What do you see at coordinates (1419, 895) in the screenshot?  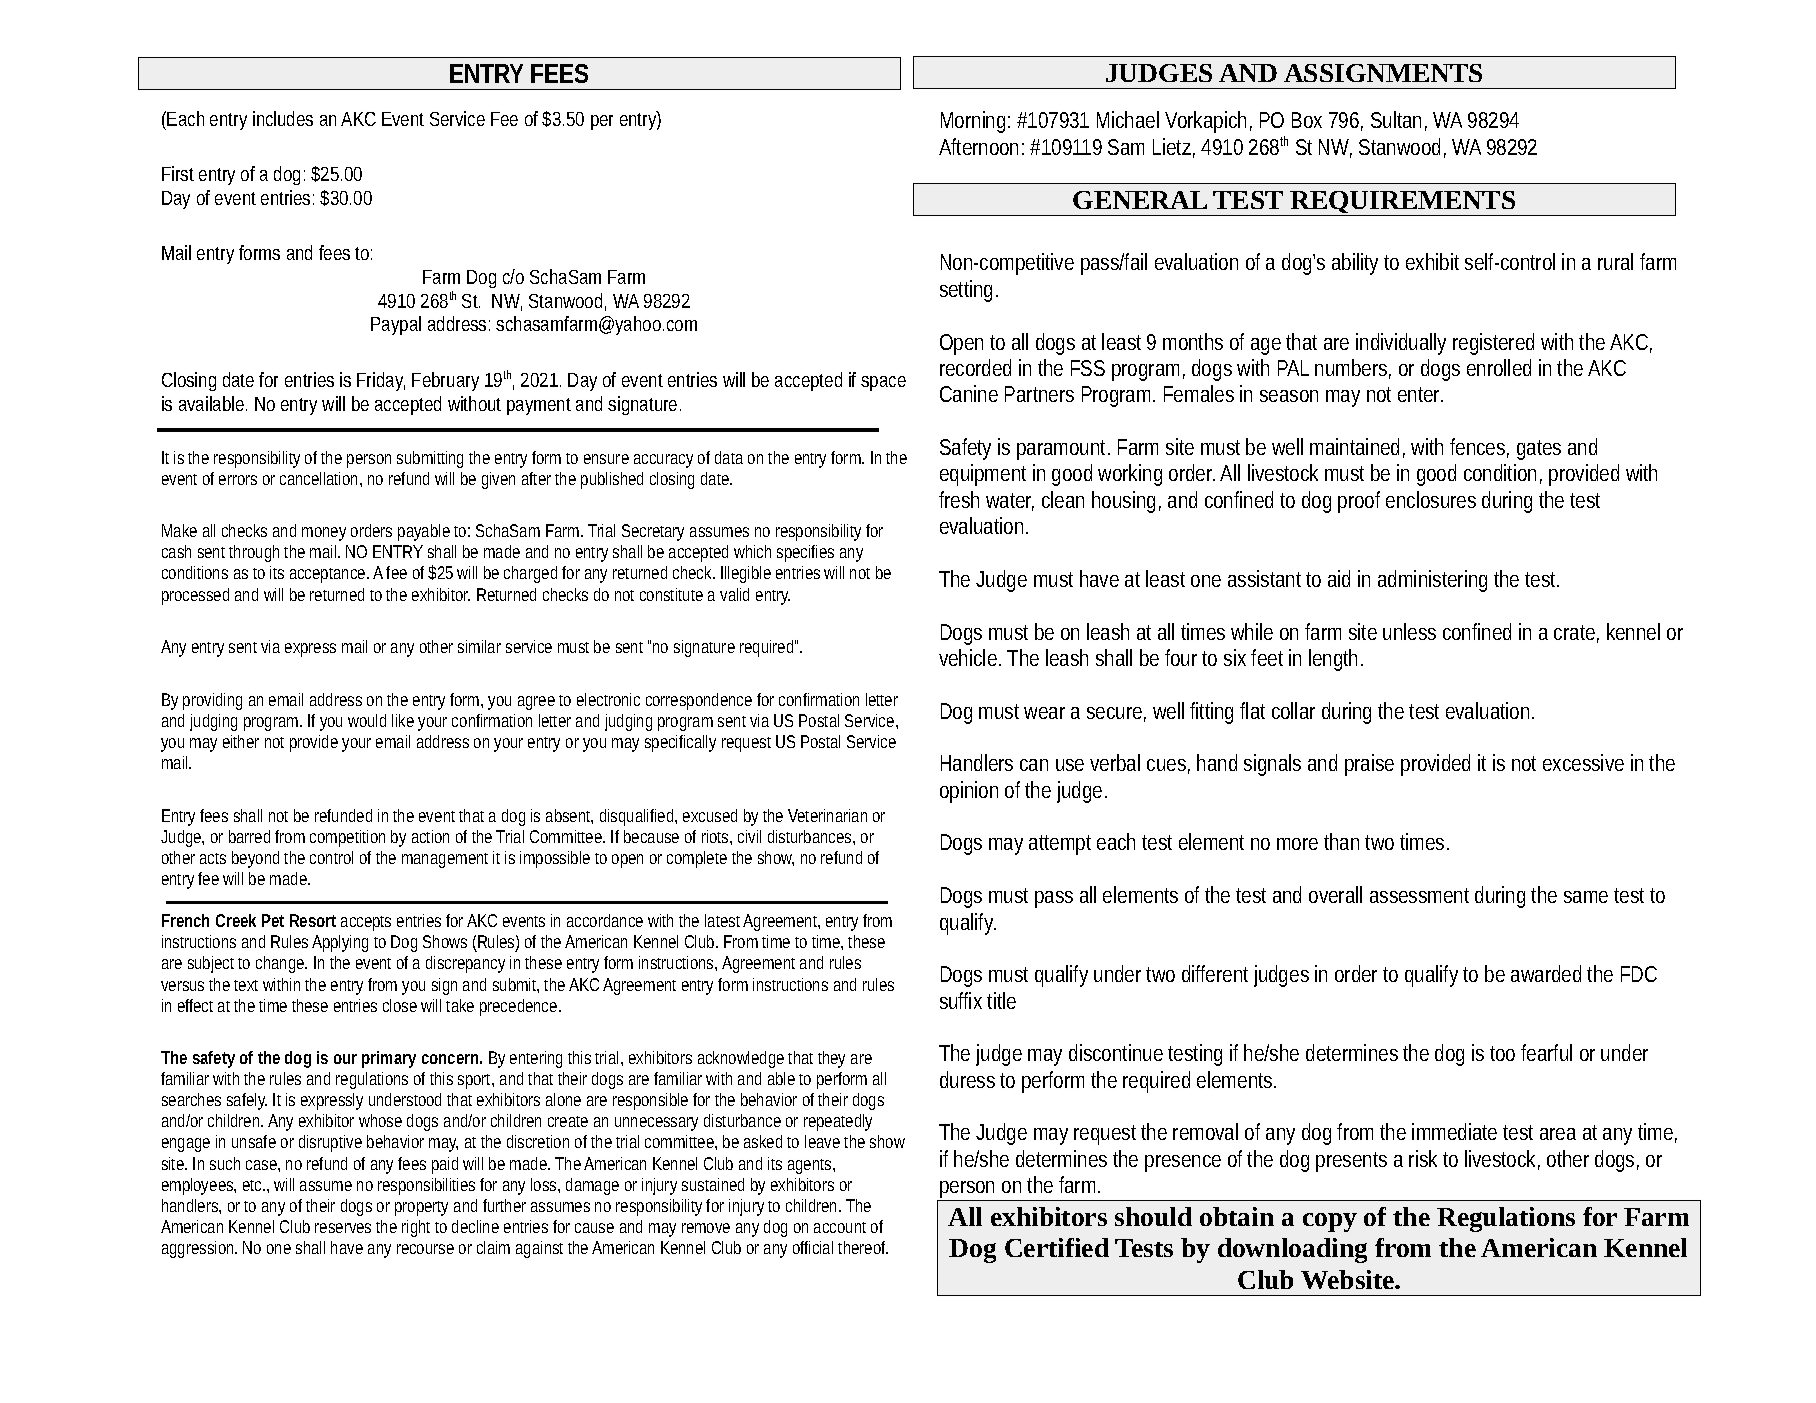 I see `assessment` at bounding box center [1419, 895].
